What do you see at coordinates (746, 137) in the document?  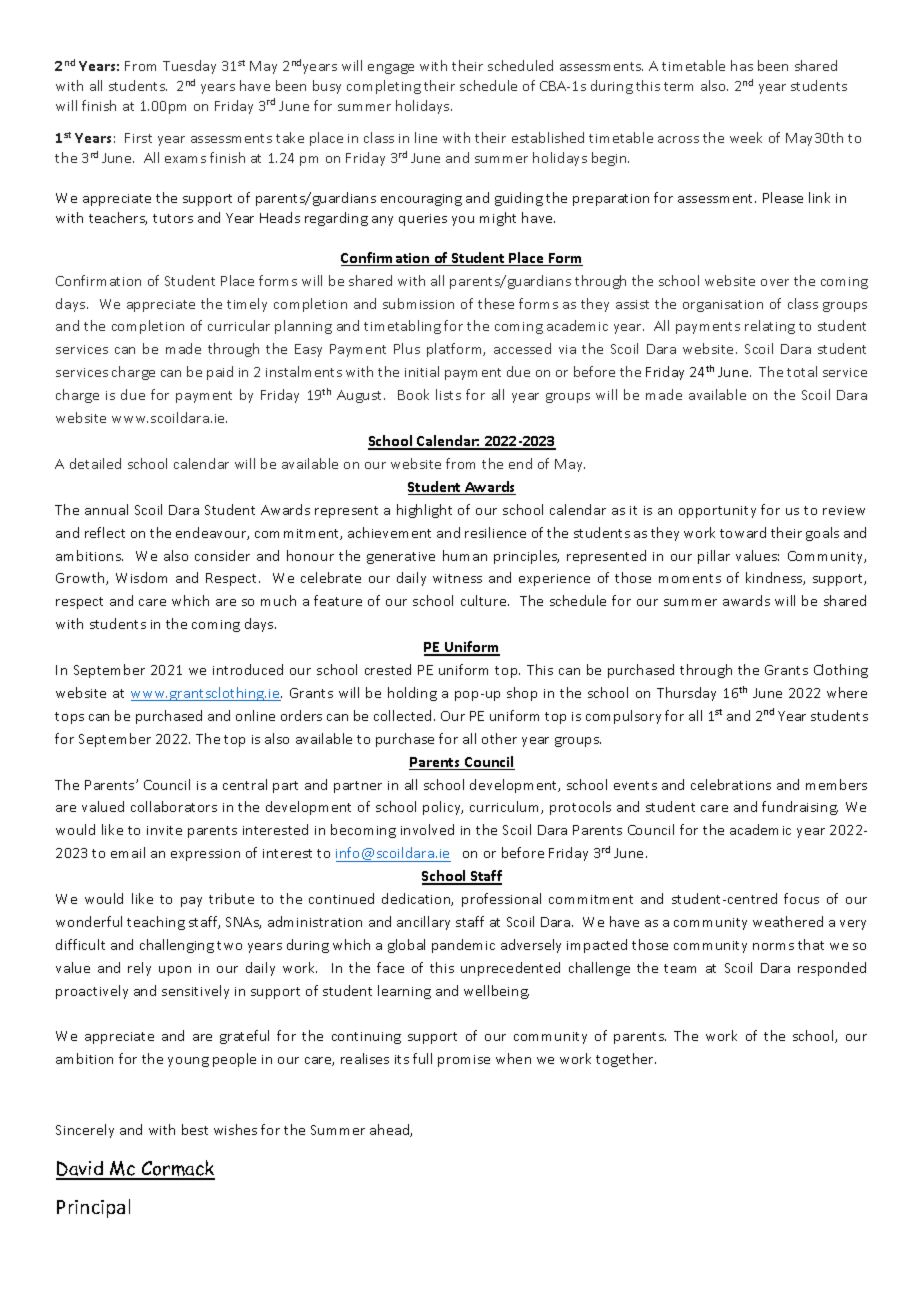 I see `week` at bounding box center [746, 137].
